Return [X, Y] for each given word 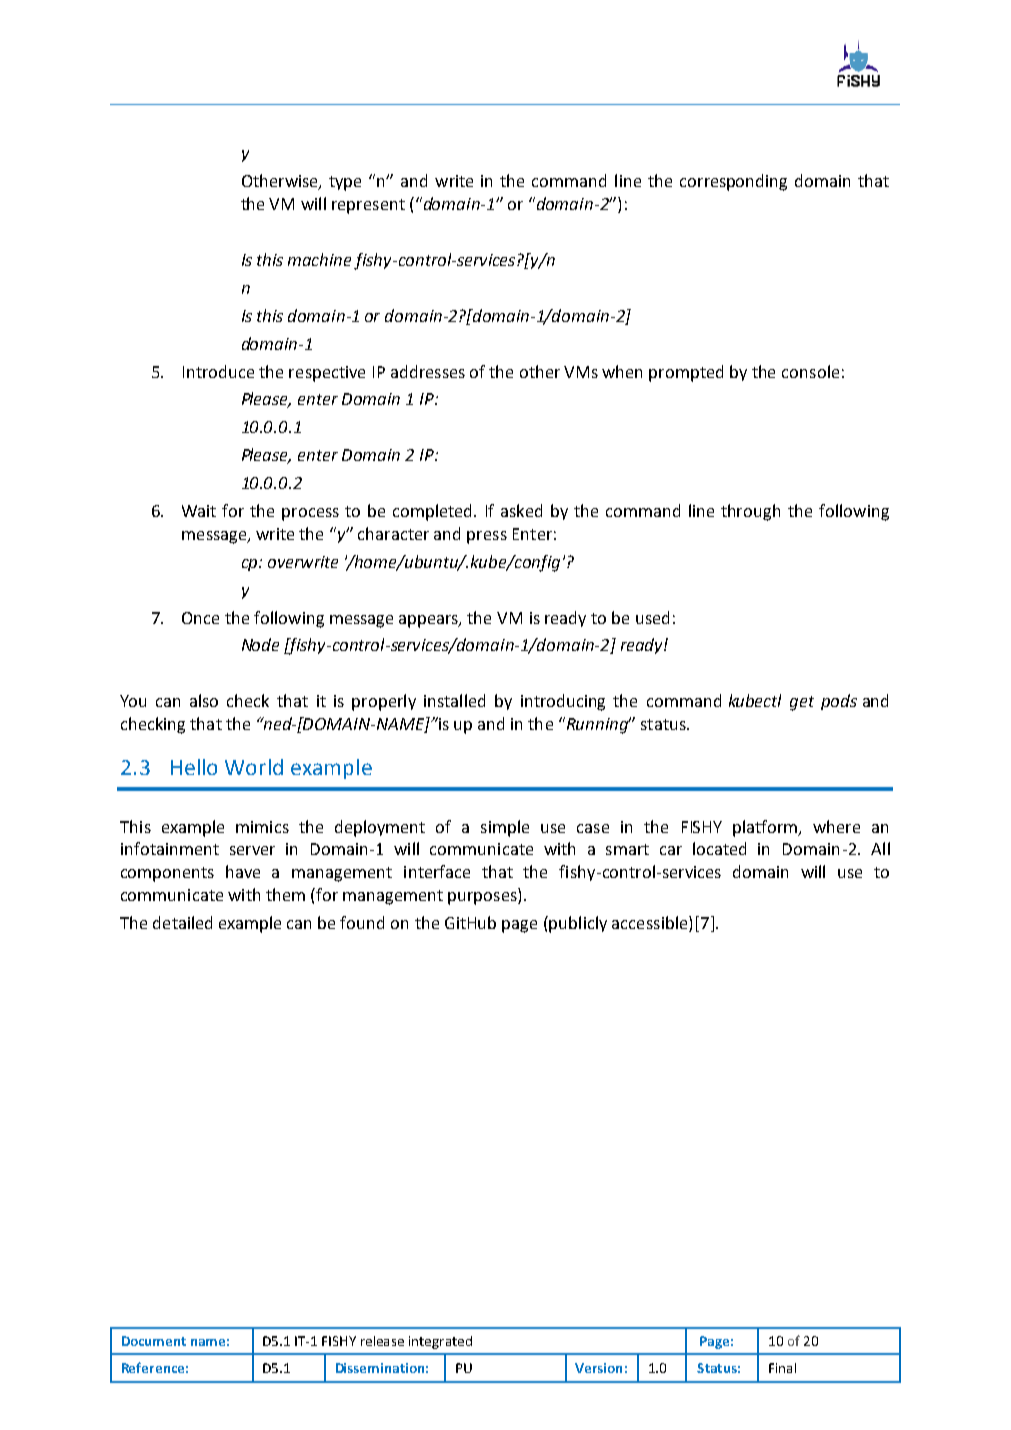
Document [154, 1341]
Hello [194, 767]
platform [766, 828]
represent [368, 206]
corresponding [733, 182]
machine [319, 259]
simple [505, 828]
